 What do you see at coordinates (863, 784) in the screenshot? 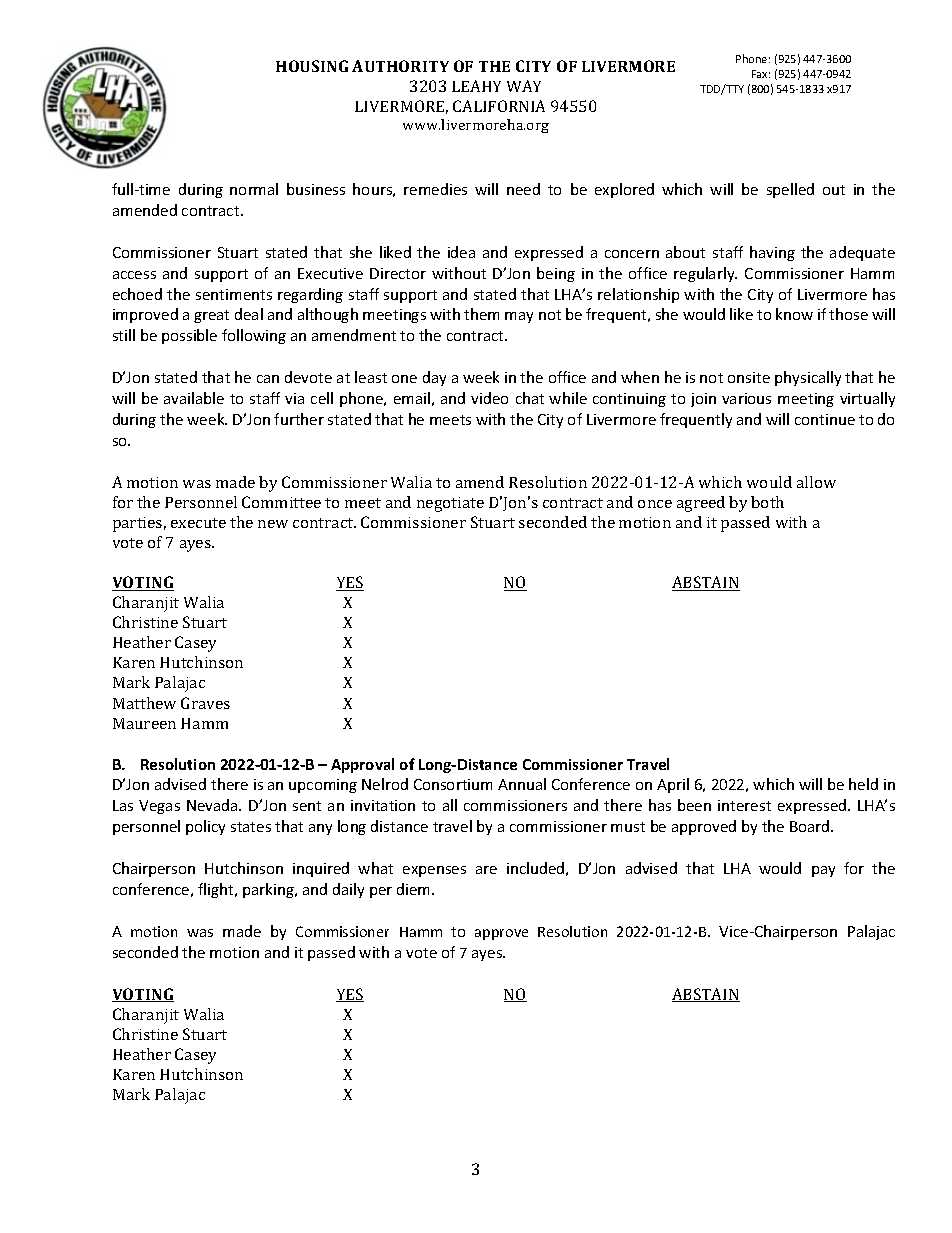
I see `held` at bounding box center [863, 784].
